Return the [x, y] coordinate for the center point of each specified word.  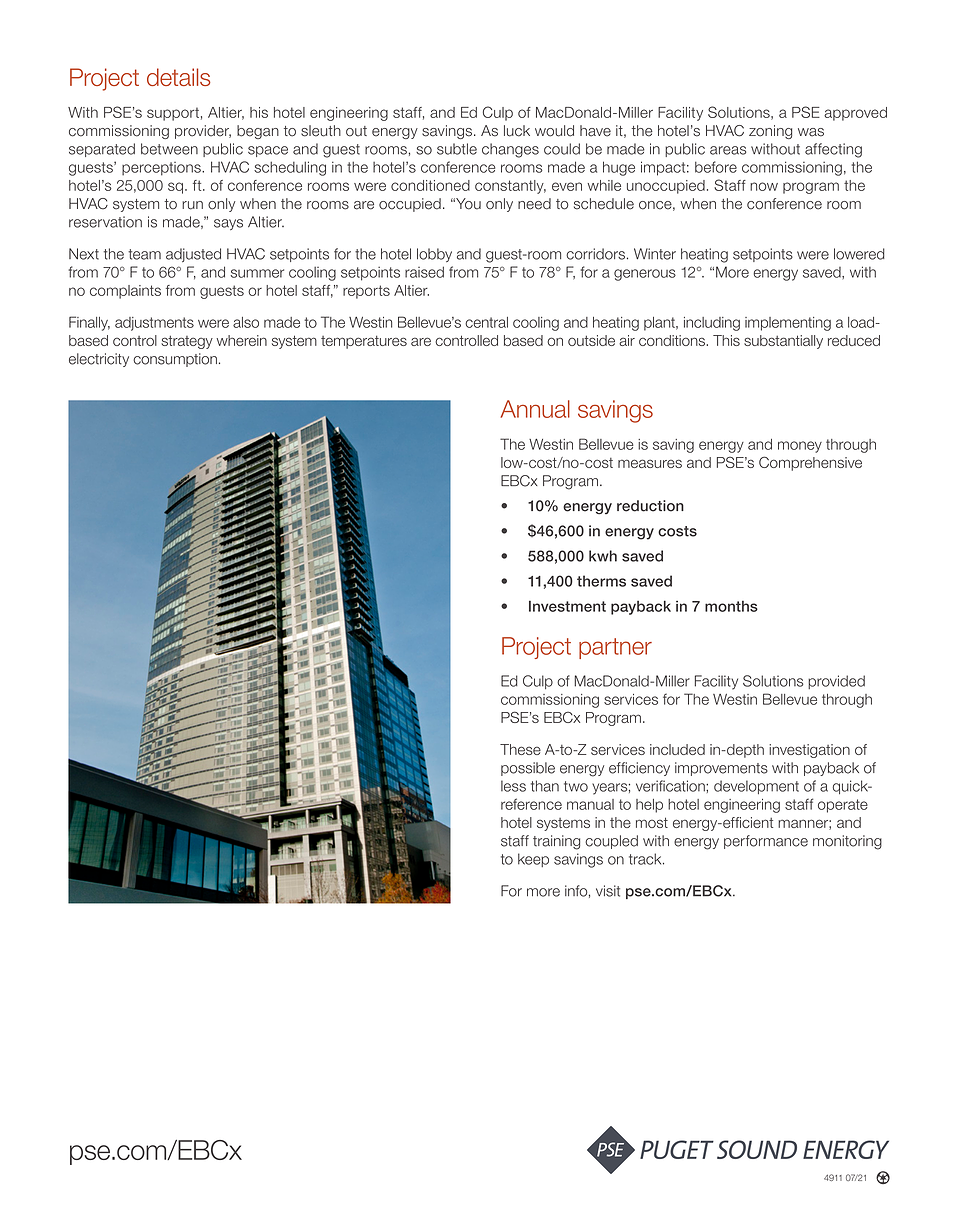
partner [615, 648]
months [731, 606]
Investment [567, 606]
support [173, 114]
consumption [175, 360]
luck [517, 131]
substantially [783, 342]
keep [533, 860]
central [486, 322]
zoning [770, 132]
